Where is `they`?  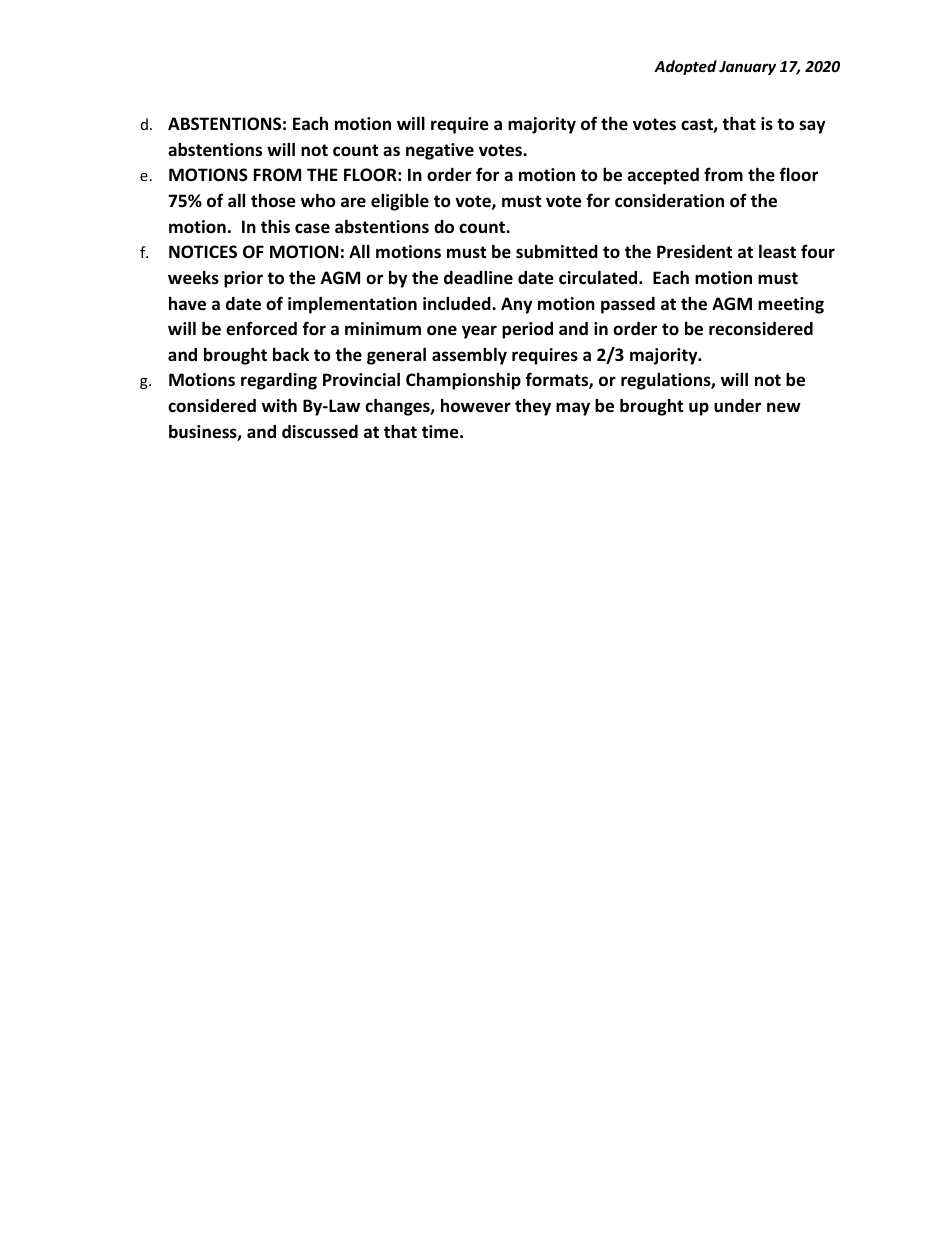
they is located at coordinates (533, 407).
